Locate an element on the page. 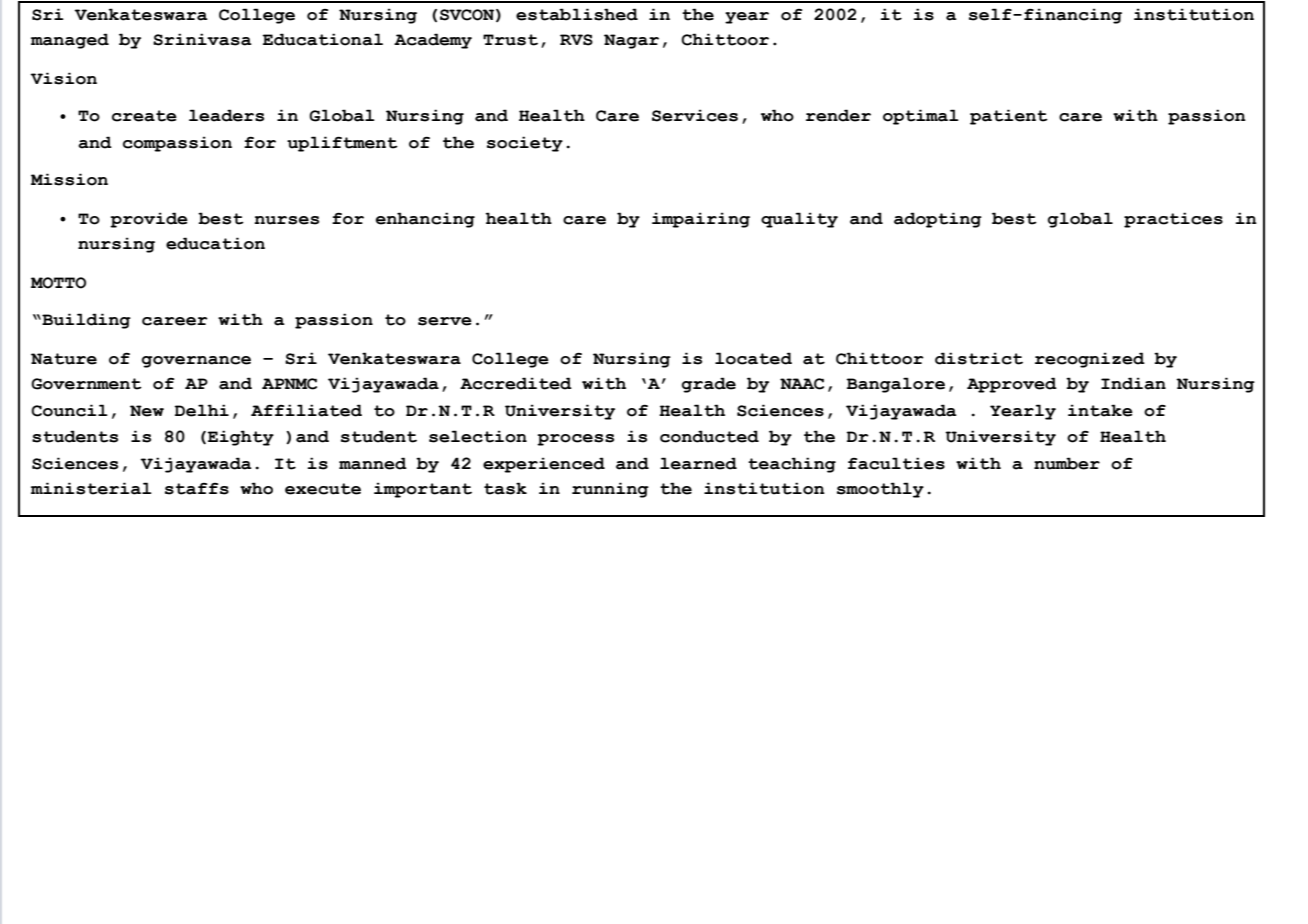  RVS is located at coordinates (576, 40).
